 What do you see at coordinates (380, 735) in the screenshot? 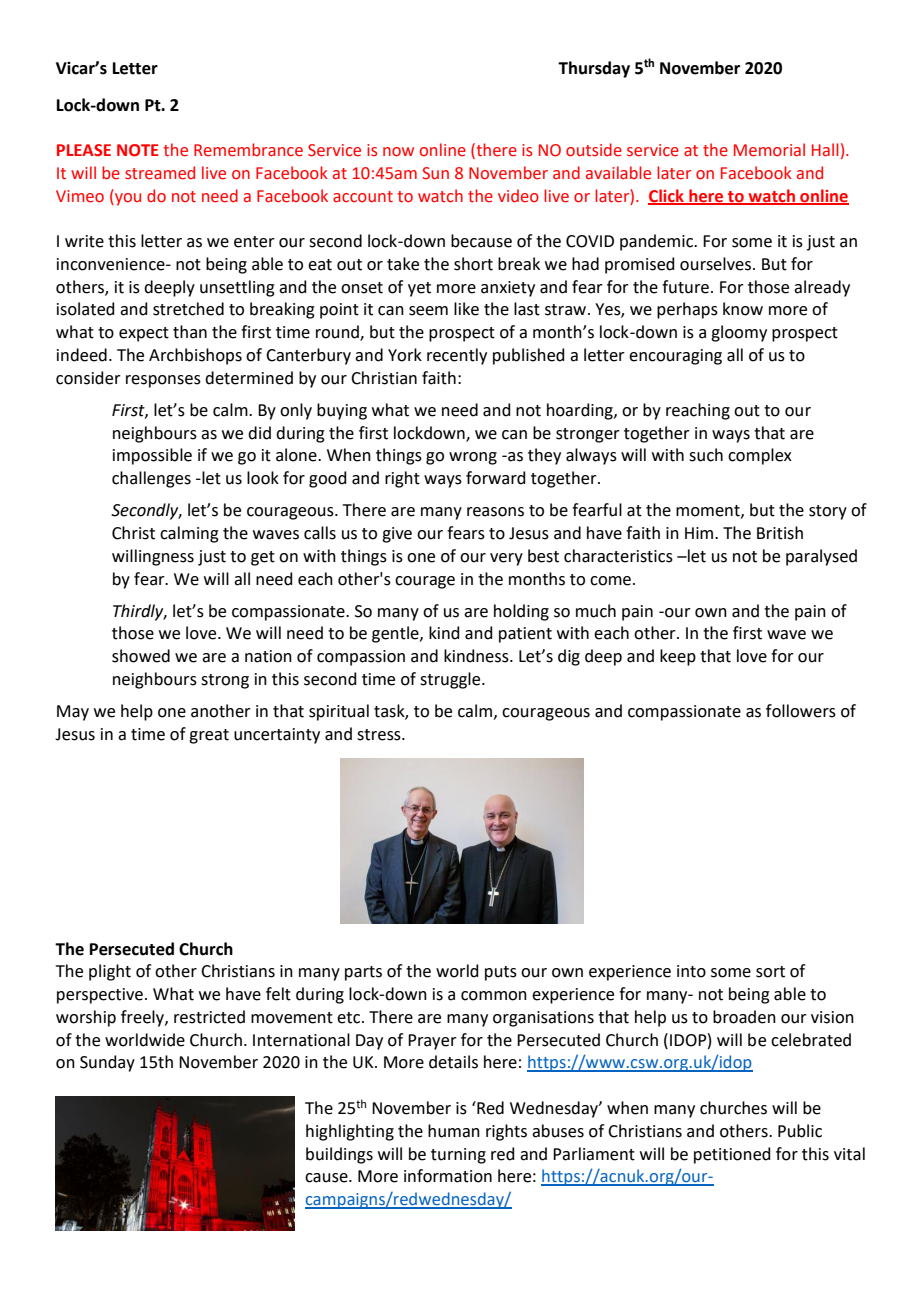
I see `stress` at bounding box center [380, 735].
